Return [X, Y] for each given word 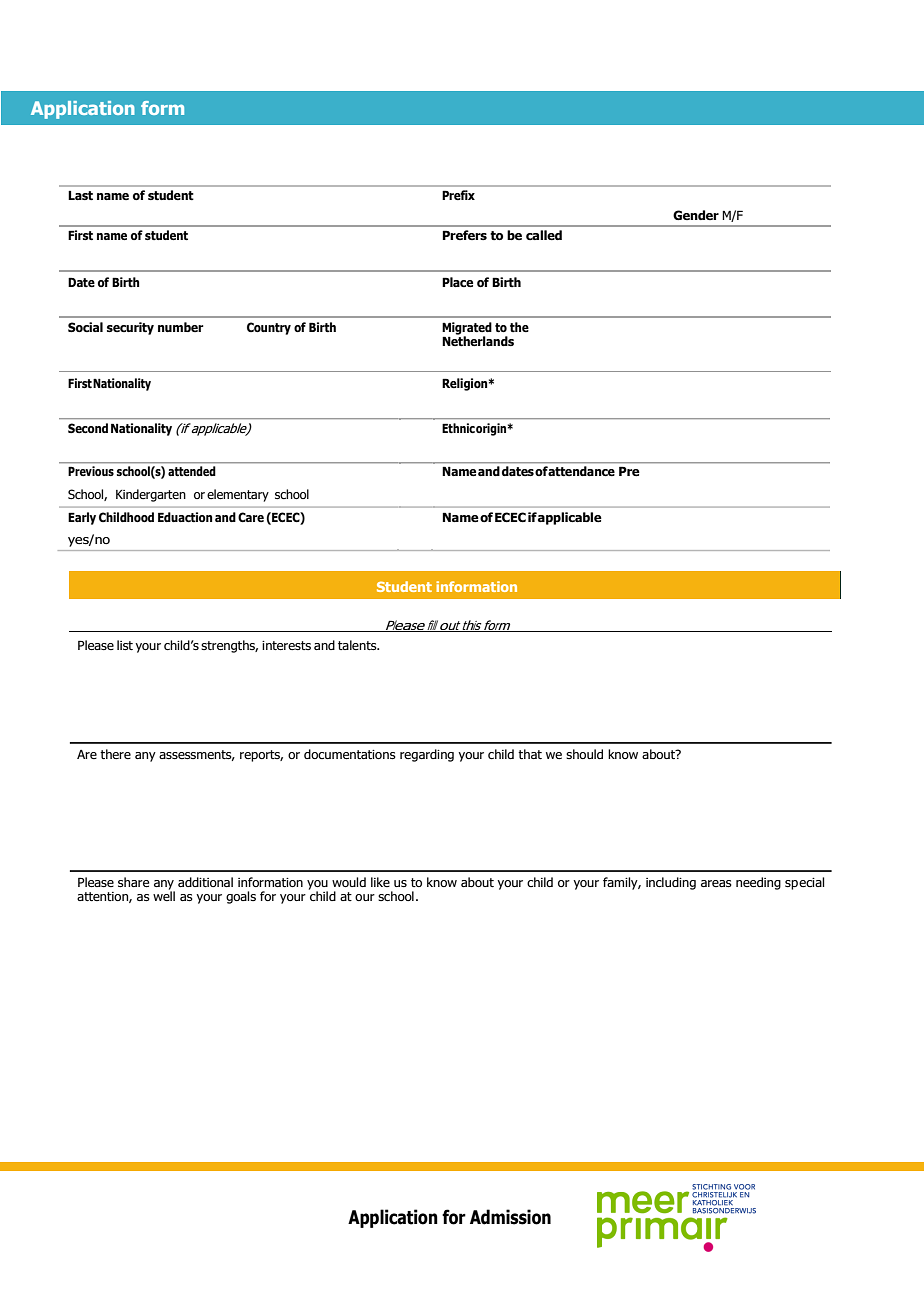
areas [716, 883]
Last [80, 196]
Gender [696, 215]
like [380, 882]
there [115, 754]
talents [358, 645]
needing [758, 883]
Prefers [465, 235]
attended [191, 471]
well [164, 895]
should [584, 754]
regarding [427, 755]
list [125, 645]
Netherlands [478, 340]
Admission [510, 1217]
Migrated [467, 329]
